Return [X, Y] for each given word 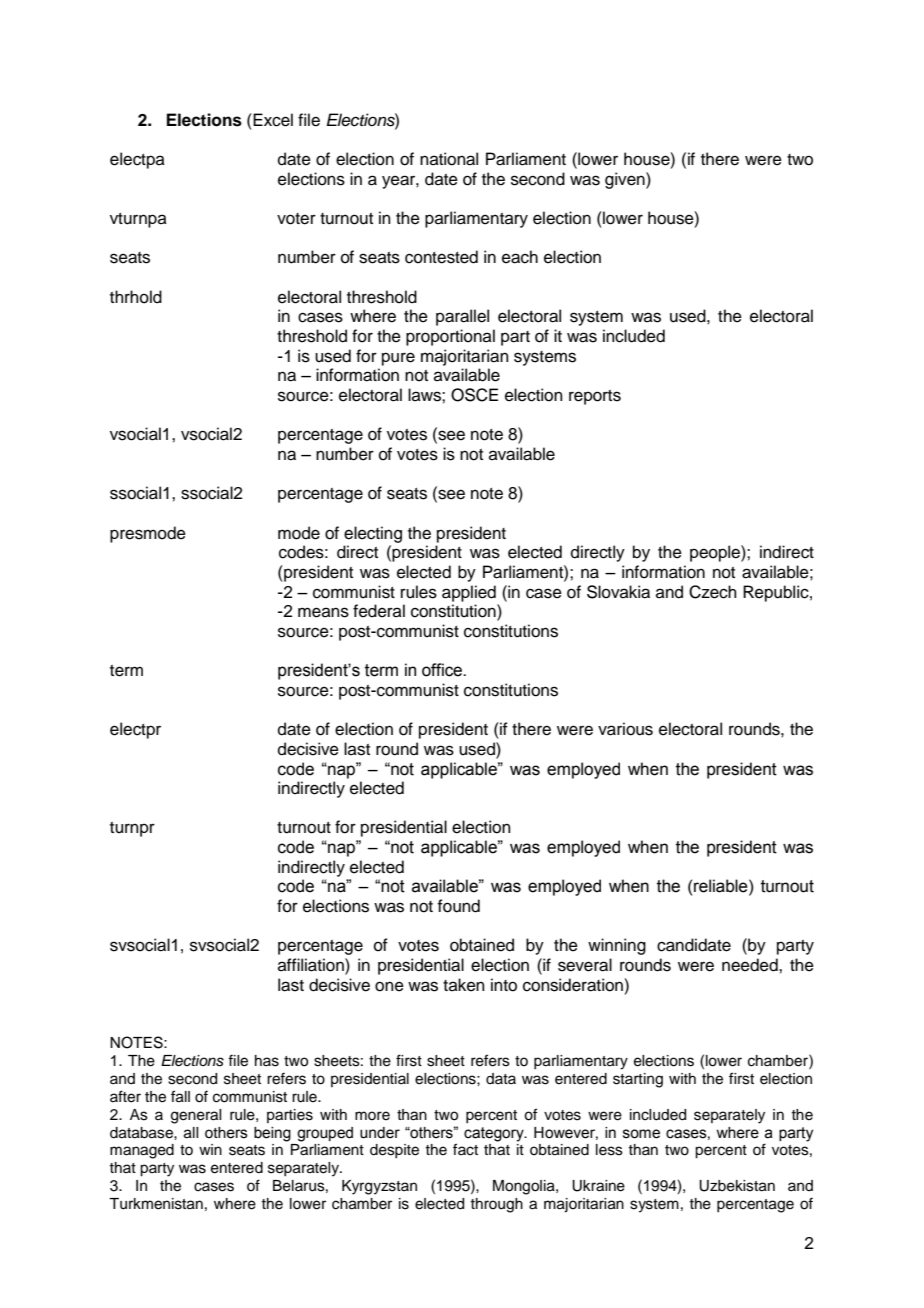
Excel [272, 120]
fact [465, 1149]
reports [595, 397]
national [449, 159]
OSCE [474, 395]
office [443, 670]
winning [617, 946]
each [520, 257]
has [267, 1061]
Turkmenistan [156, 1204]
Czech [713, 592]
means [323, 612]
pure [398, 359]
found [458, 906]
